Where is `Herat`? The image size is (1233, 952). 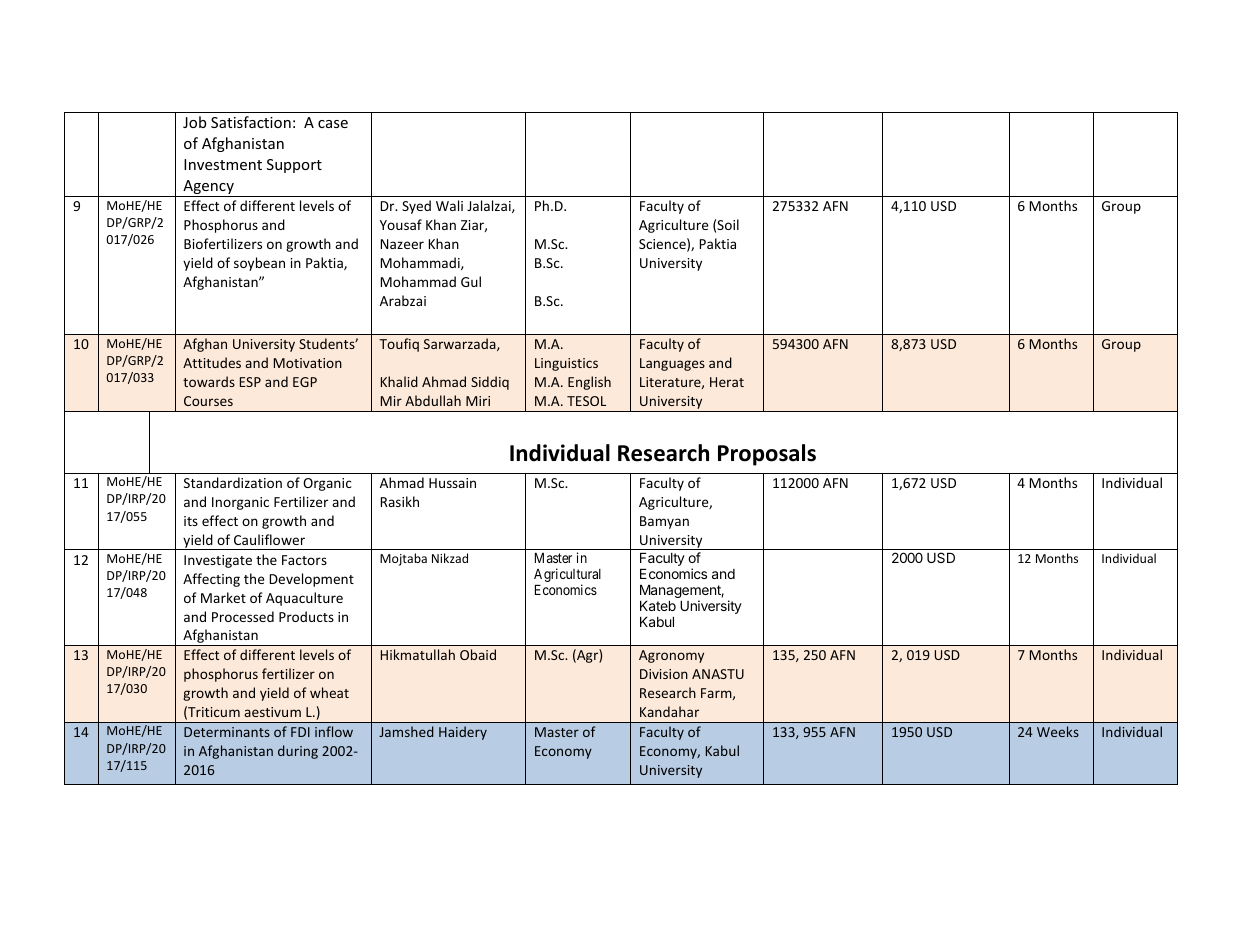
Herat is located at coordinates (727, 382).
